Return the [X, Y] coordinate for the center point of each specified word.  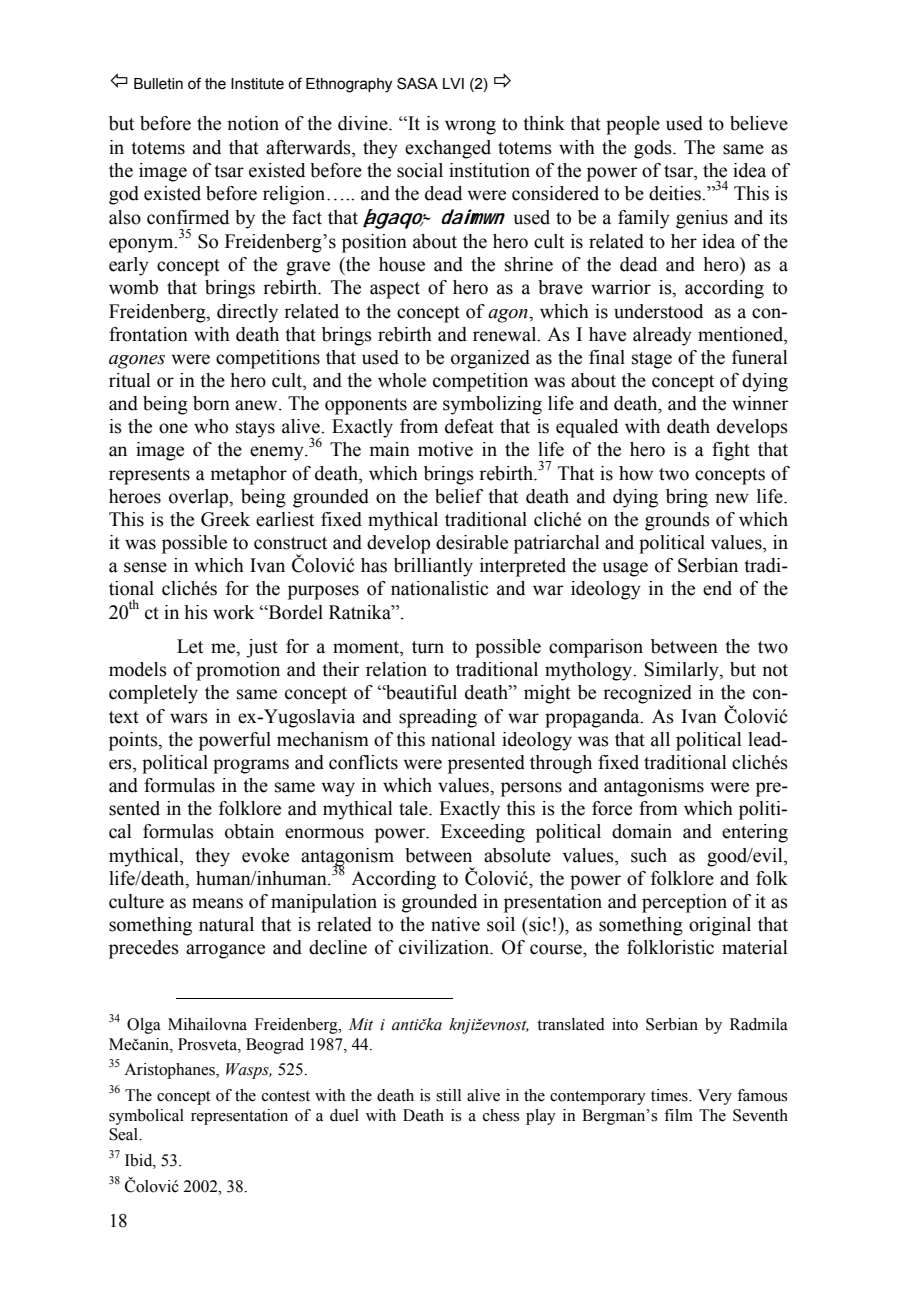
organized [490, 359]
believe [759, 123]
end [717, 588]
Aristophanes [170, 1071]
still [448, 1095]
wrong [470, 127]
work [234, 612]
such [649, 855]
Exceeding [483, 833]
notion [253, 123]
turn [428, 647]
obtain [249, 831]
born [211, 403]
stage [652, 360]
